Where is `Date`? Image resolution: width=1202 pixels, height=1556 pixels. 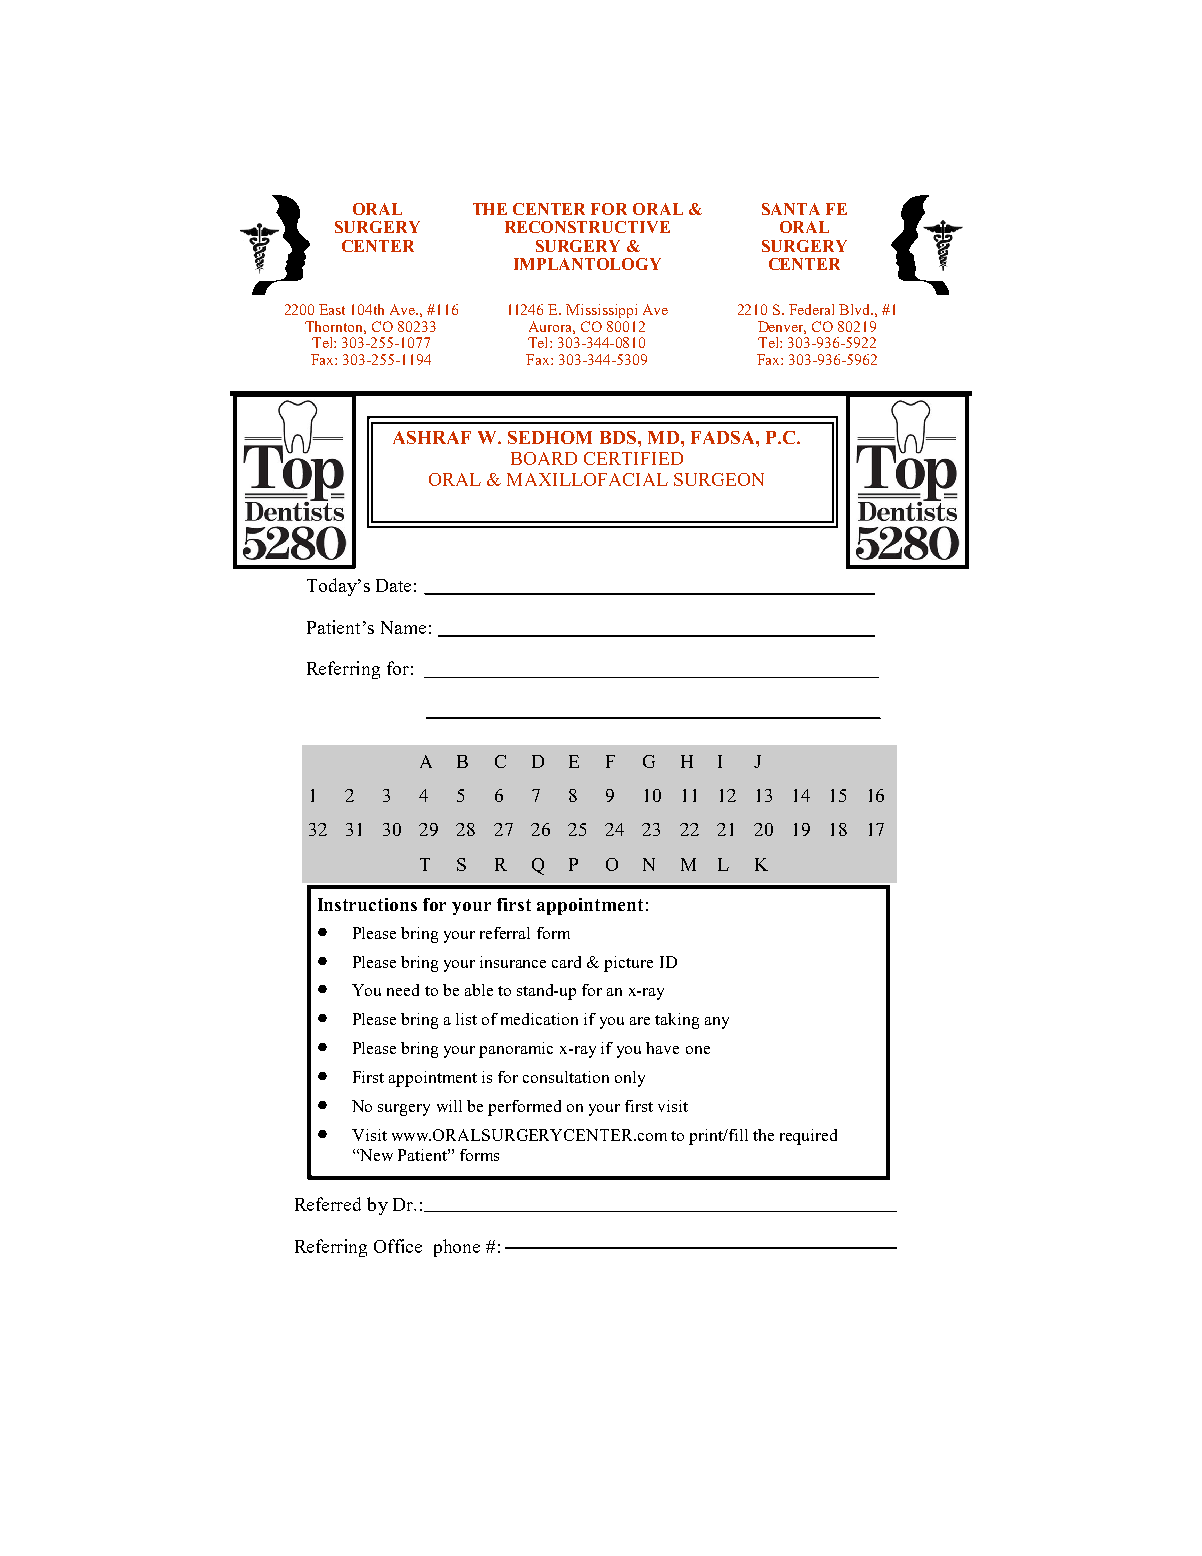 Date is located at coordinates (393, 585).
